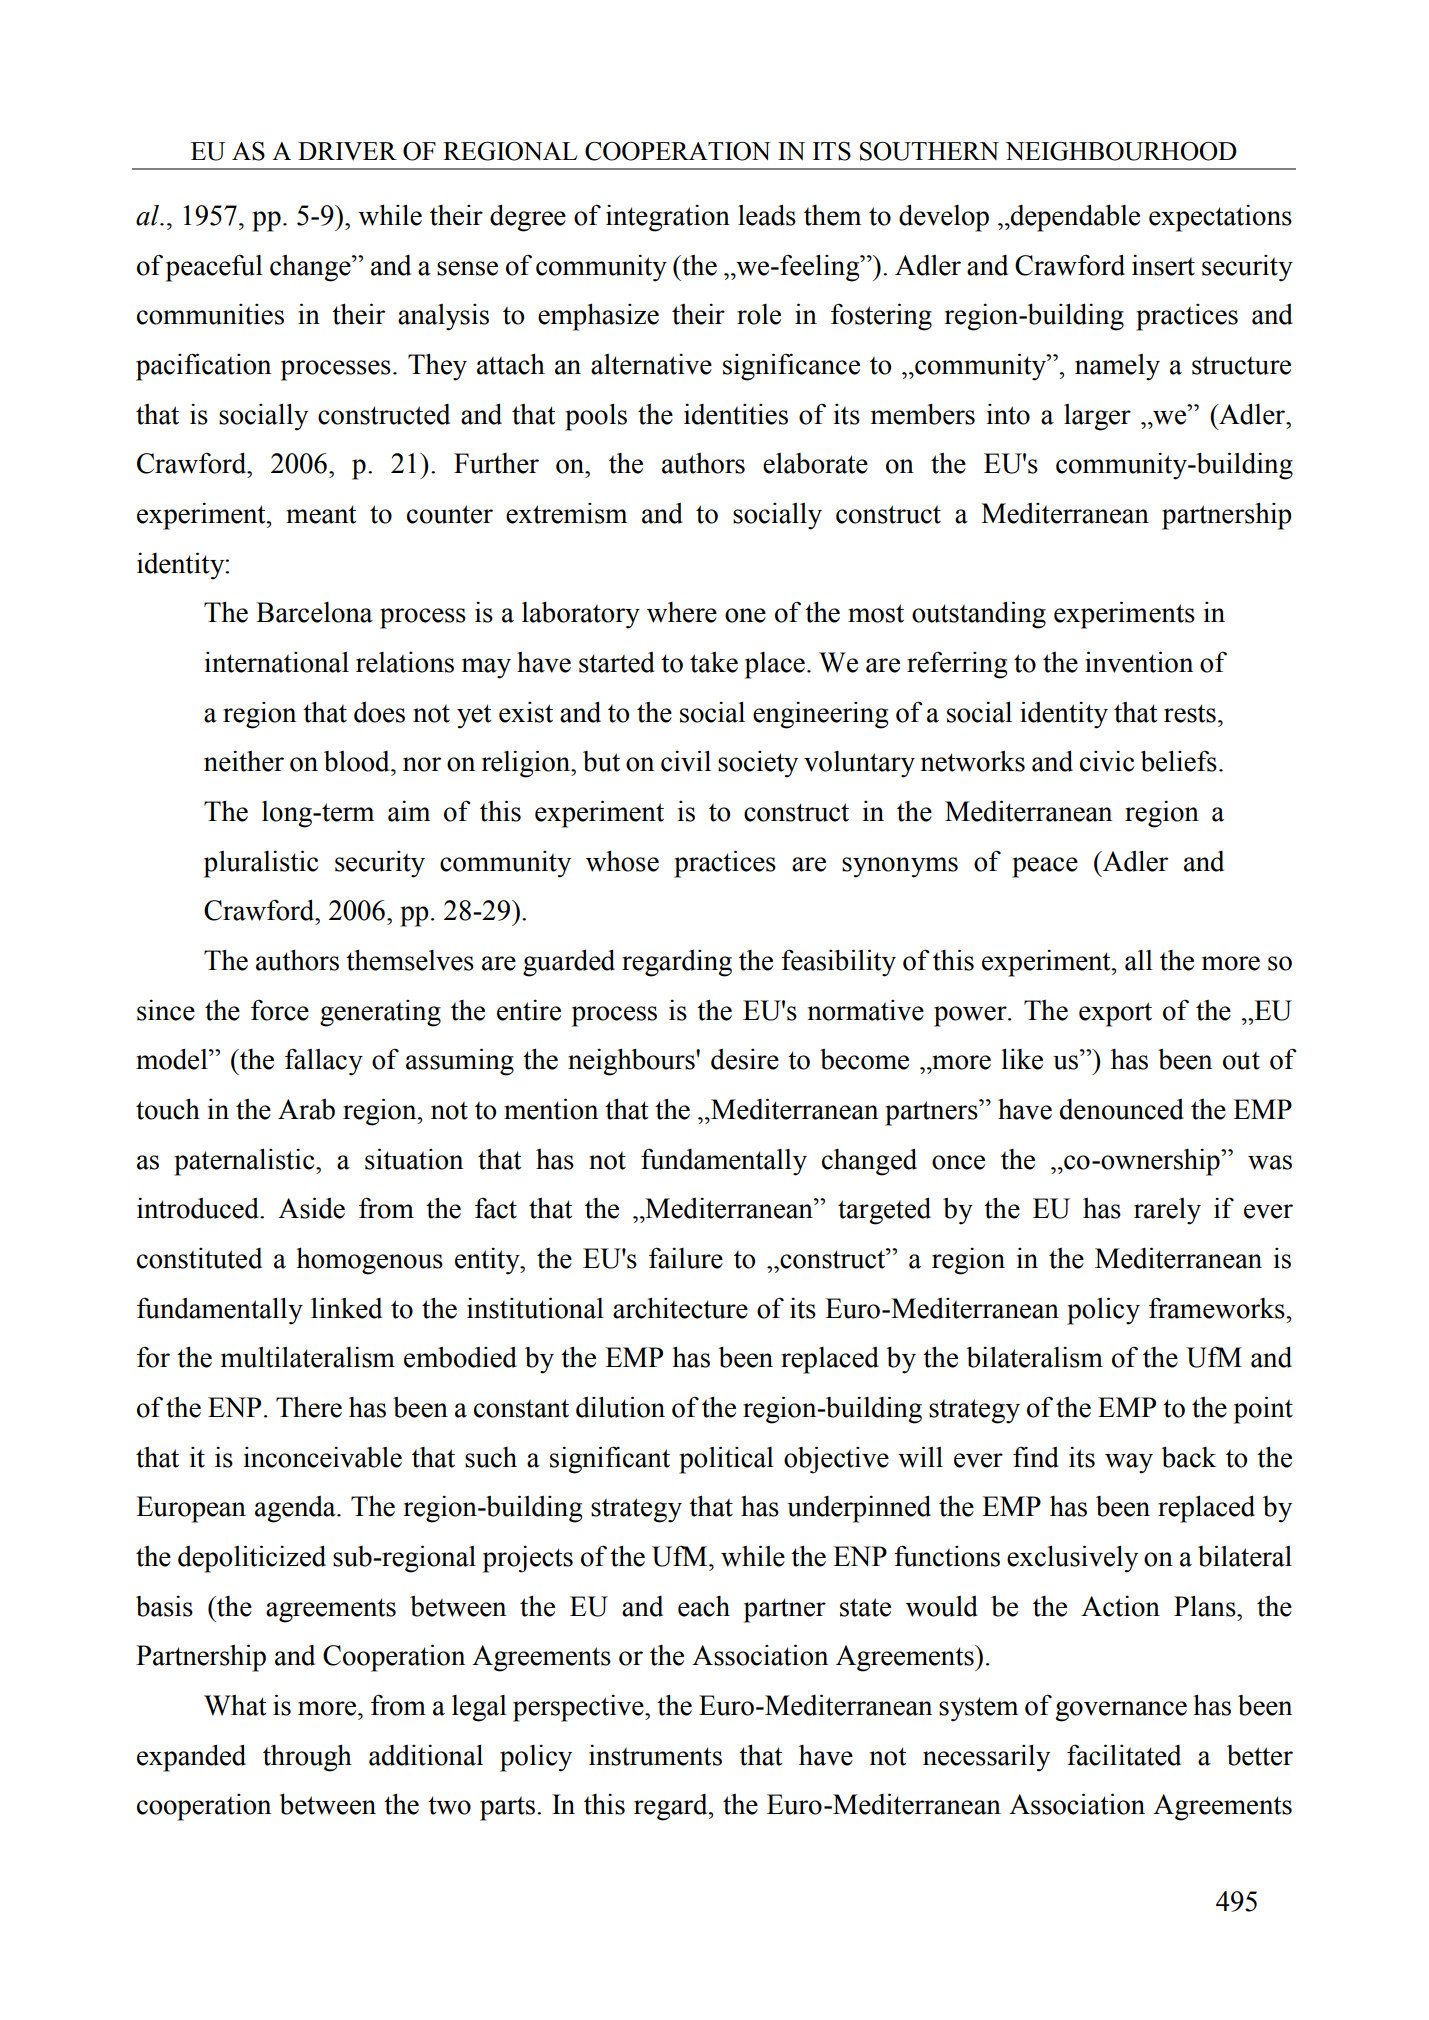 The width and height of the screenshot is (1429, 2020). I want to click on force, so click(280, 1010).
